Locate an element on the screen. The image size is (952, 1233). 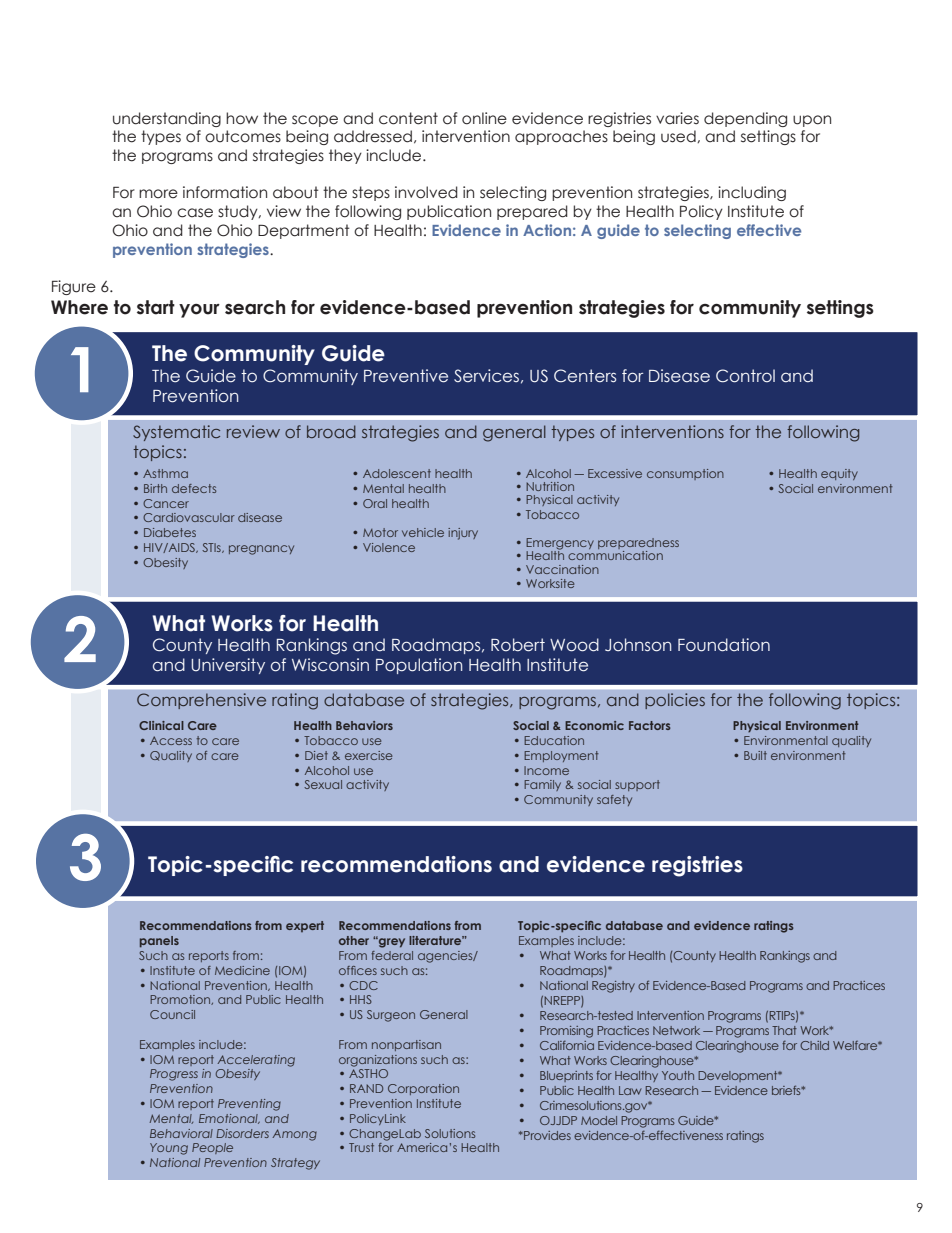
online is located at coordinates (484, 118).
